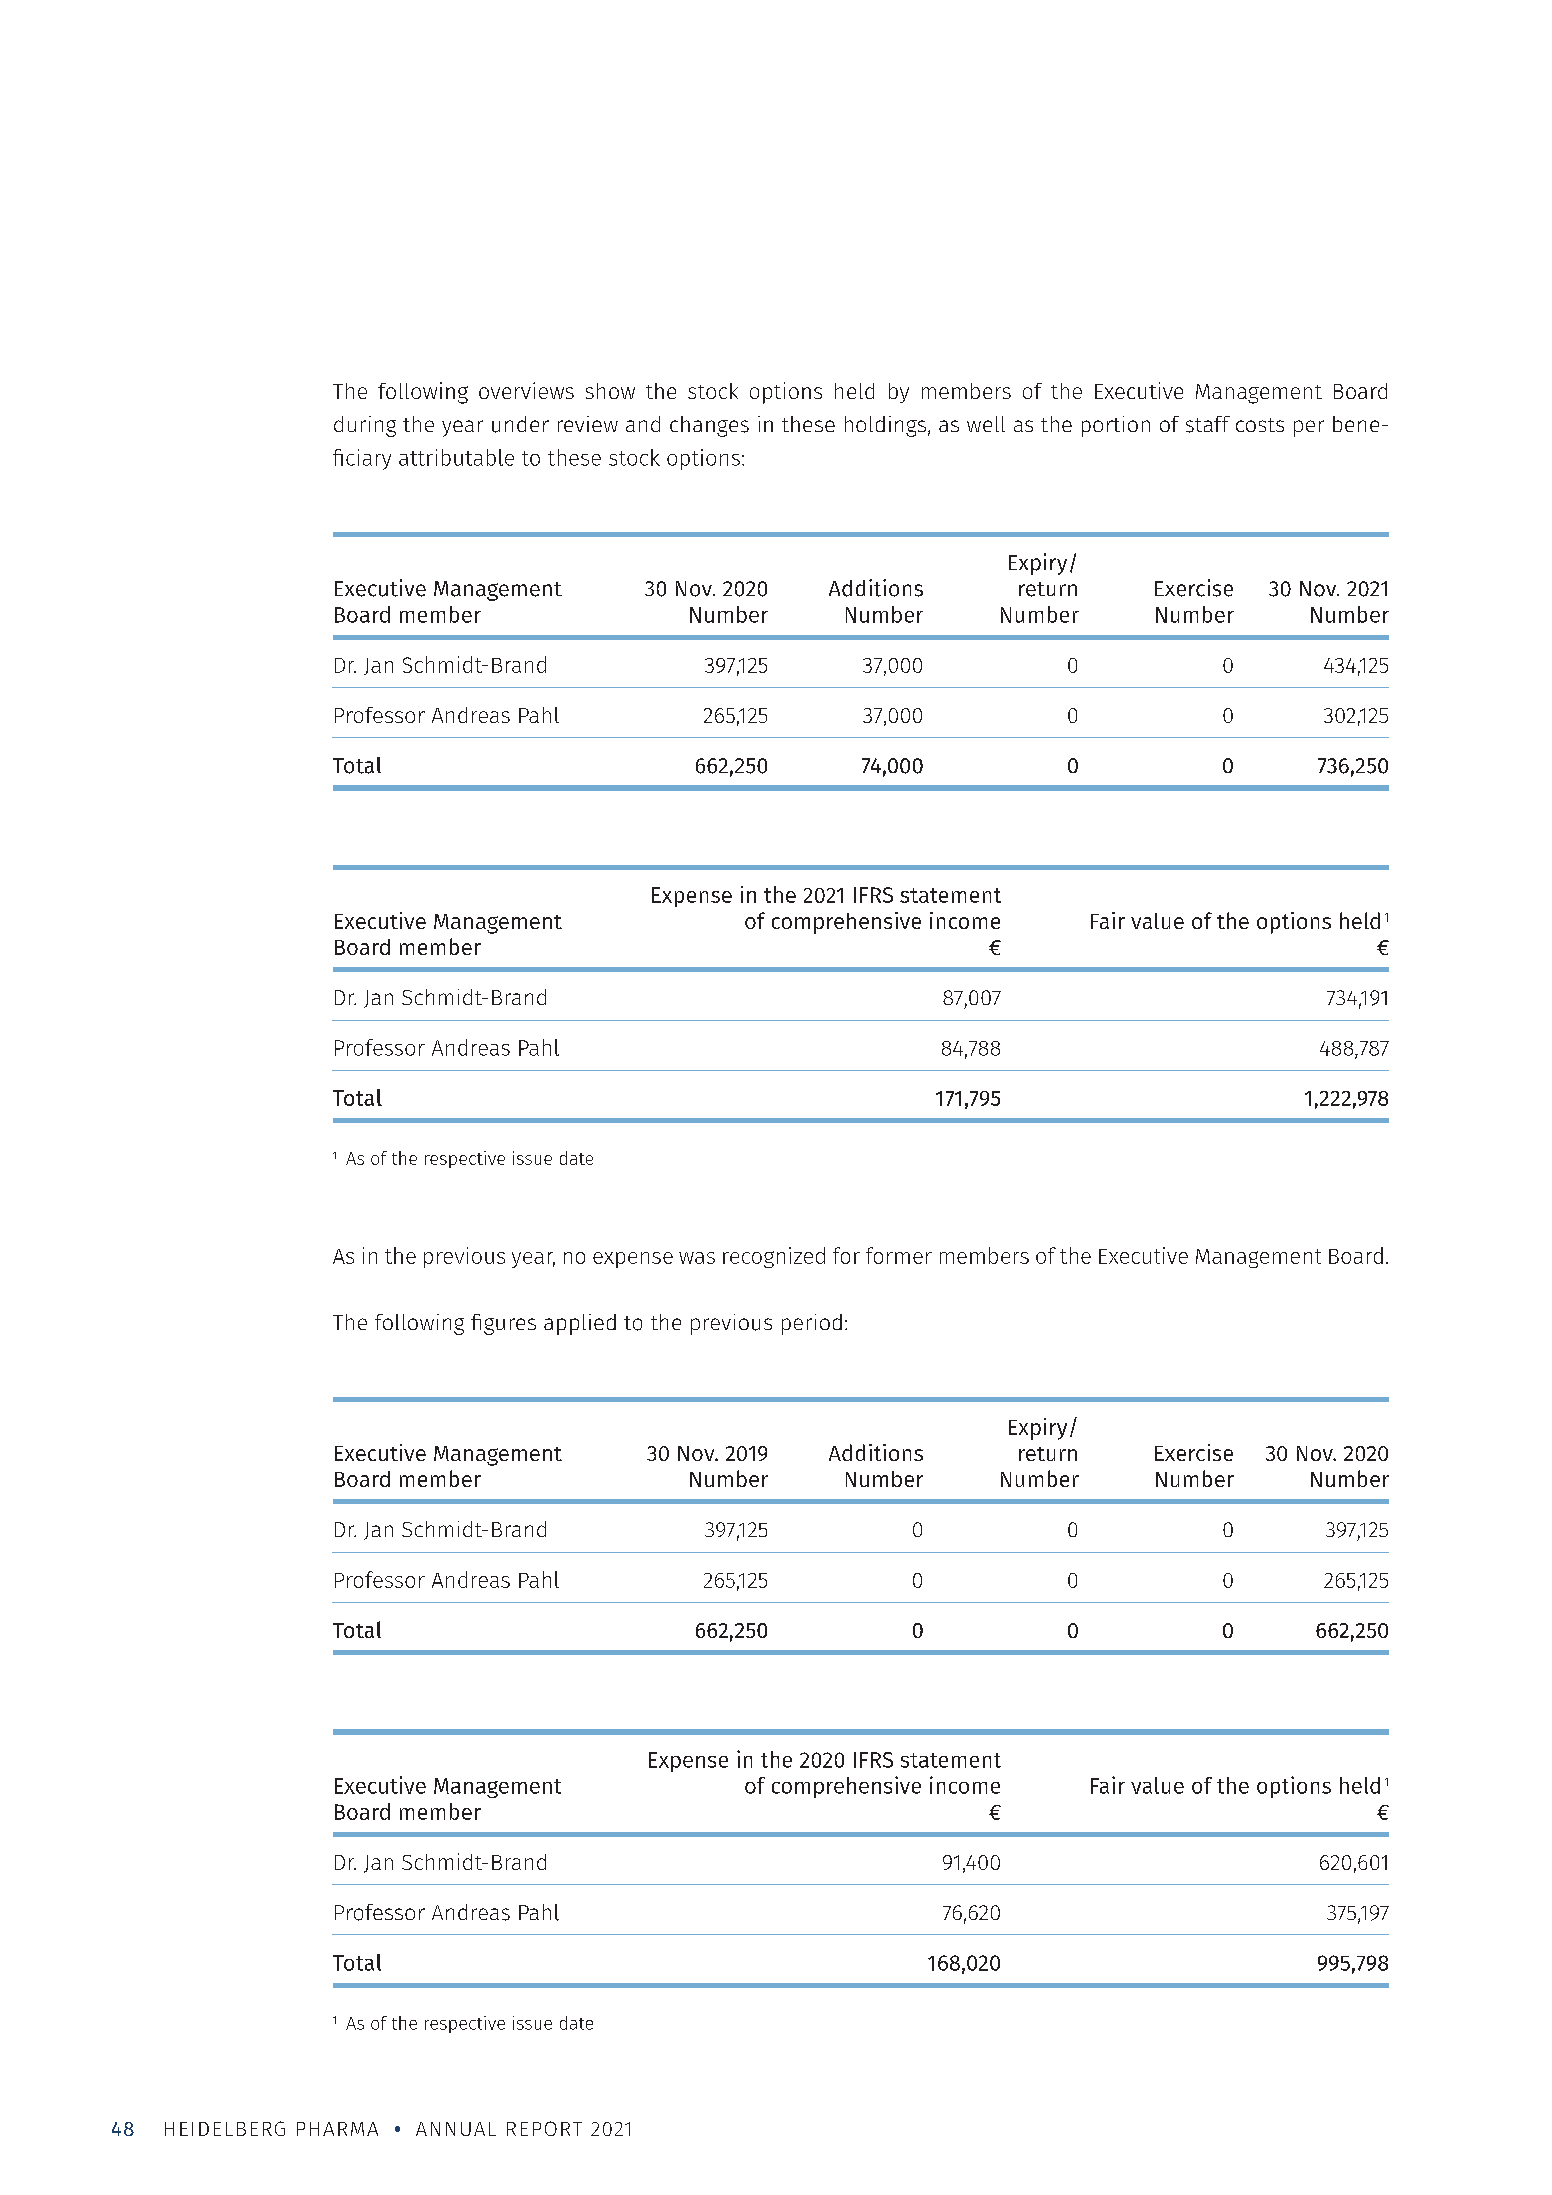 The height and width of the screenshot is (2195, 1552). What do you see at coordinates (337, 2129) in the screenshot?
I see `PHARMA` at bounding box center [337, 2129].
